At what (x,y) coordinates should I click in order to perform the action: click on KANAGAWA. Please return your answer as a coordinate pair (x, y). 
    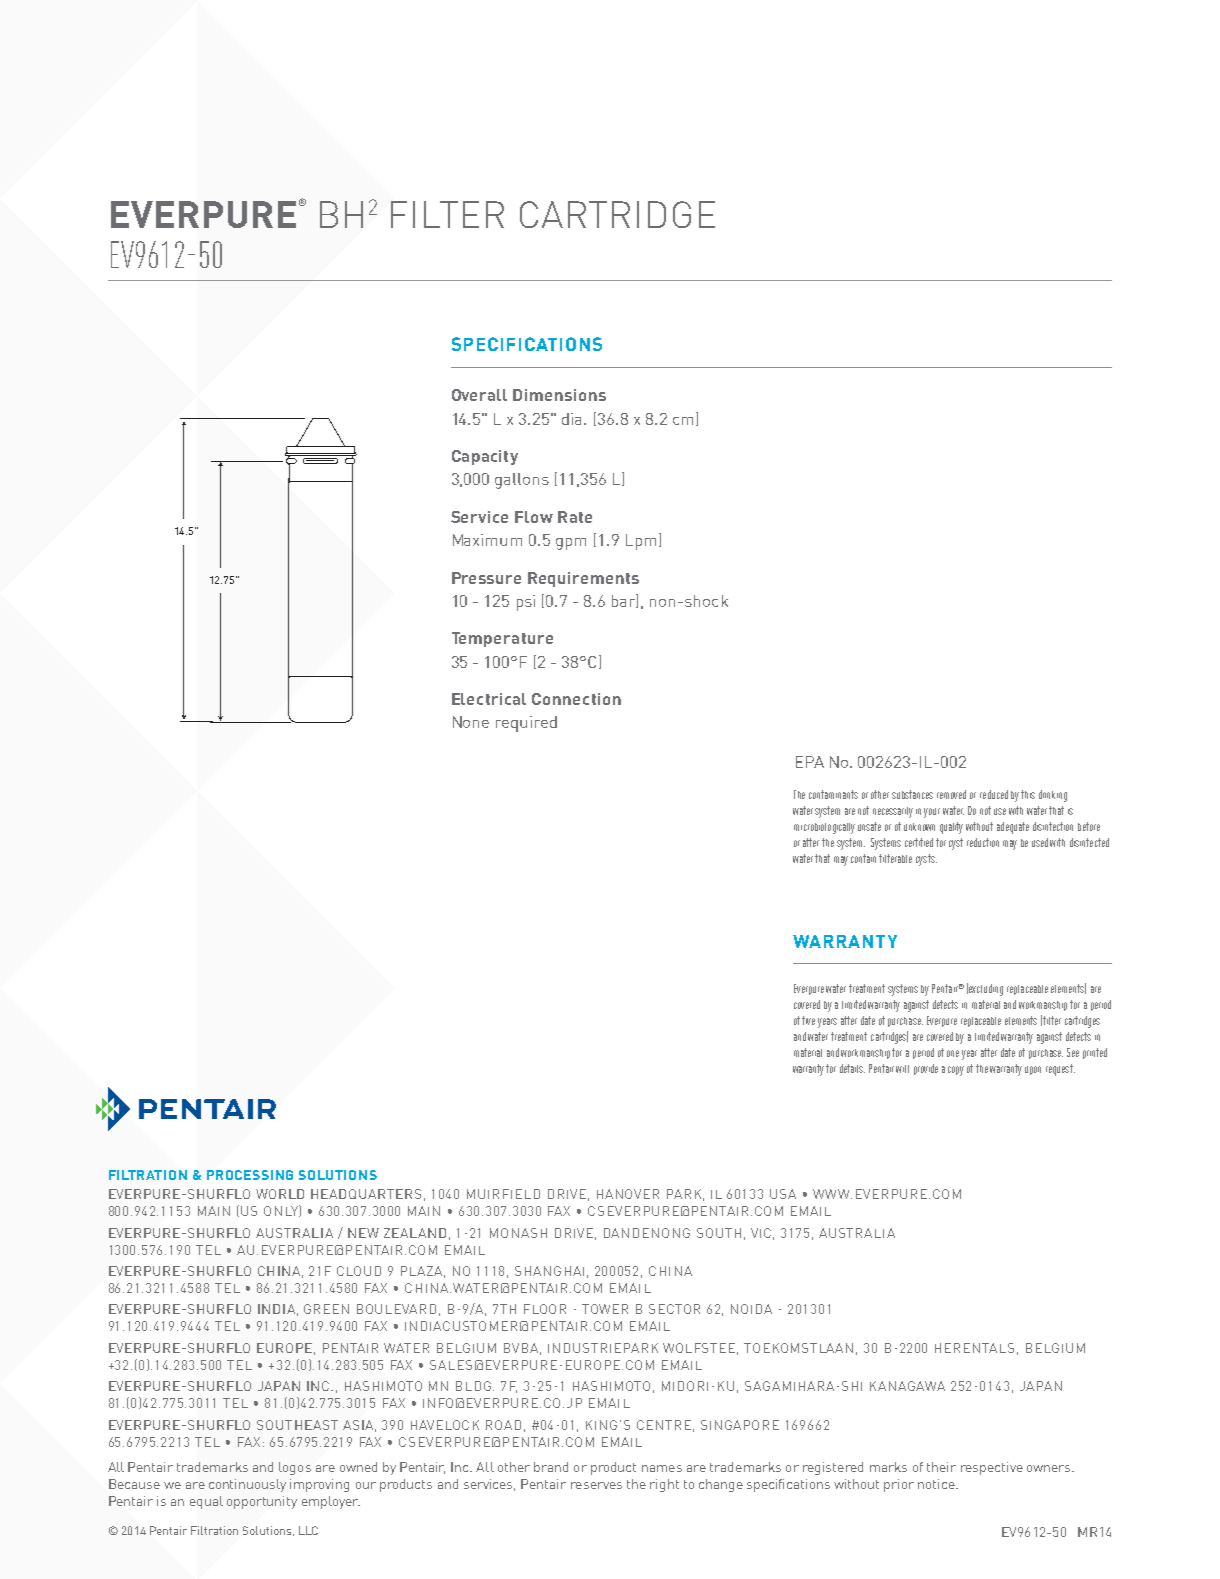
    Looking at the image, I should click on (907, 1386).
